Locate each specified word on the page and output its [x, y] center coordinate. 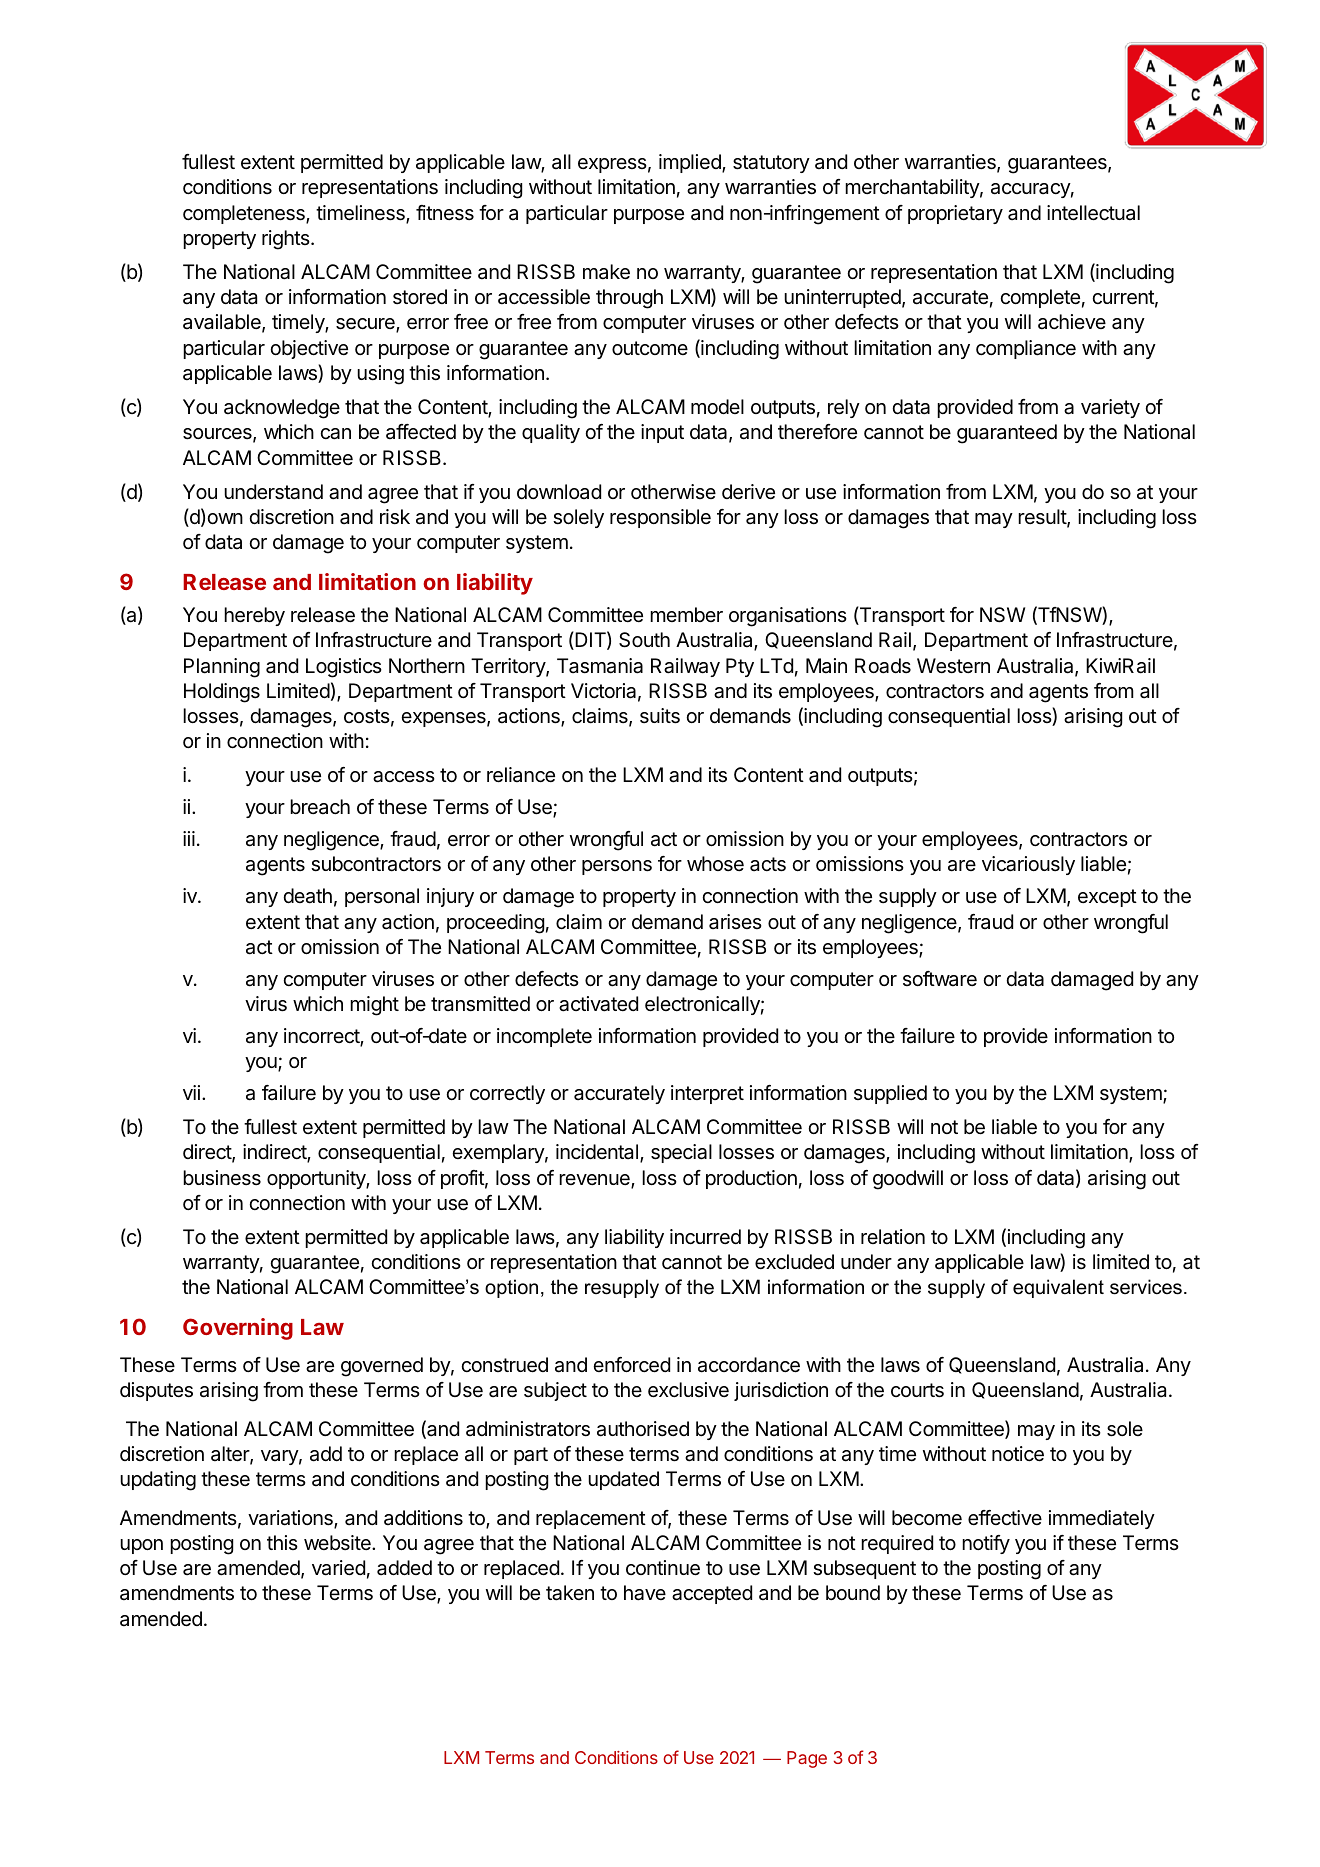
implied [691, 163]
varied [338, 1568]
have [645, 1593]
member [686, 614]
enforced [631, 1365]
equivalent [1058, 1288]
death [307, 896]
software [940, 979]
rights [287, 240]
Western [953, 666]
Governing [238, 1329]
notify [986, 1544]
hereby [254, 616]
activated [598, 1004]
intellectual [1093, 213]
